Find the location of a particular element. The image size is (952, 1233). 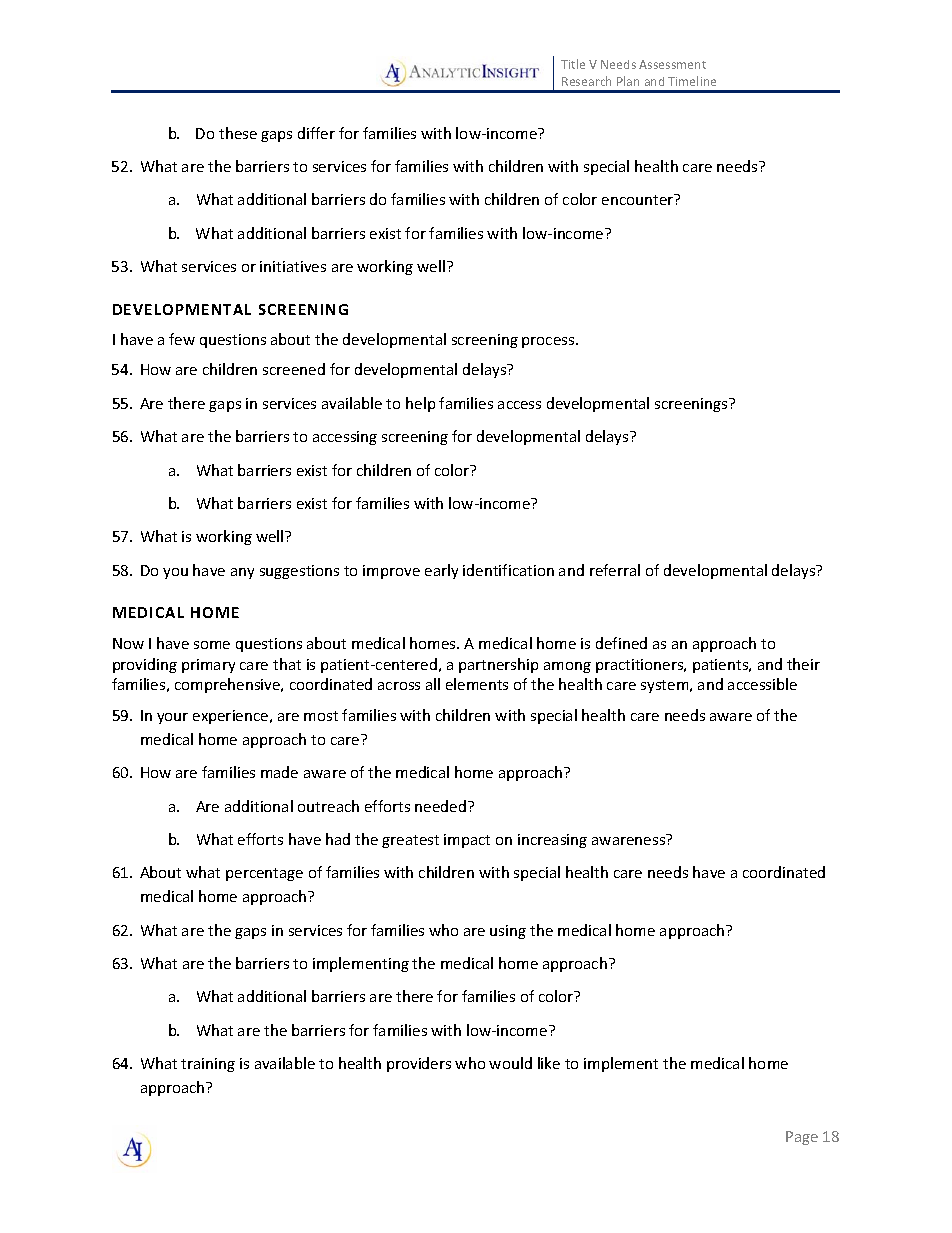

help is located at coordinates (420, 404).
